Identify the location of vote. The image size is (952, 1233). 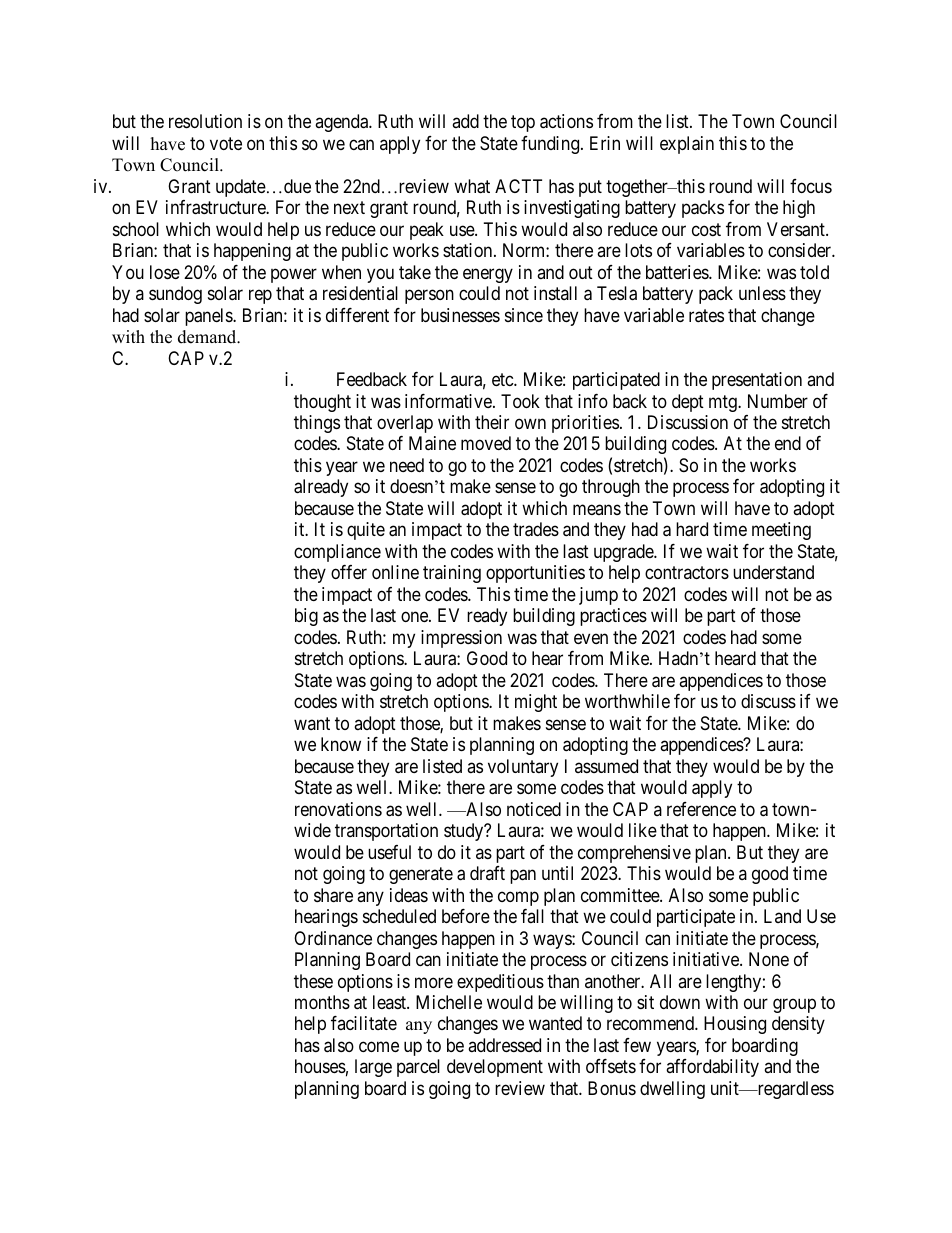
(226, 143).
